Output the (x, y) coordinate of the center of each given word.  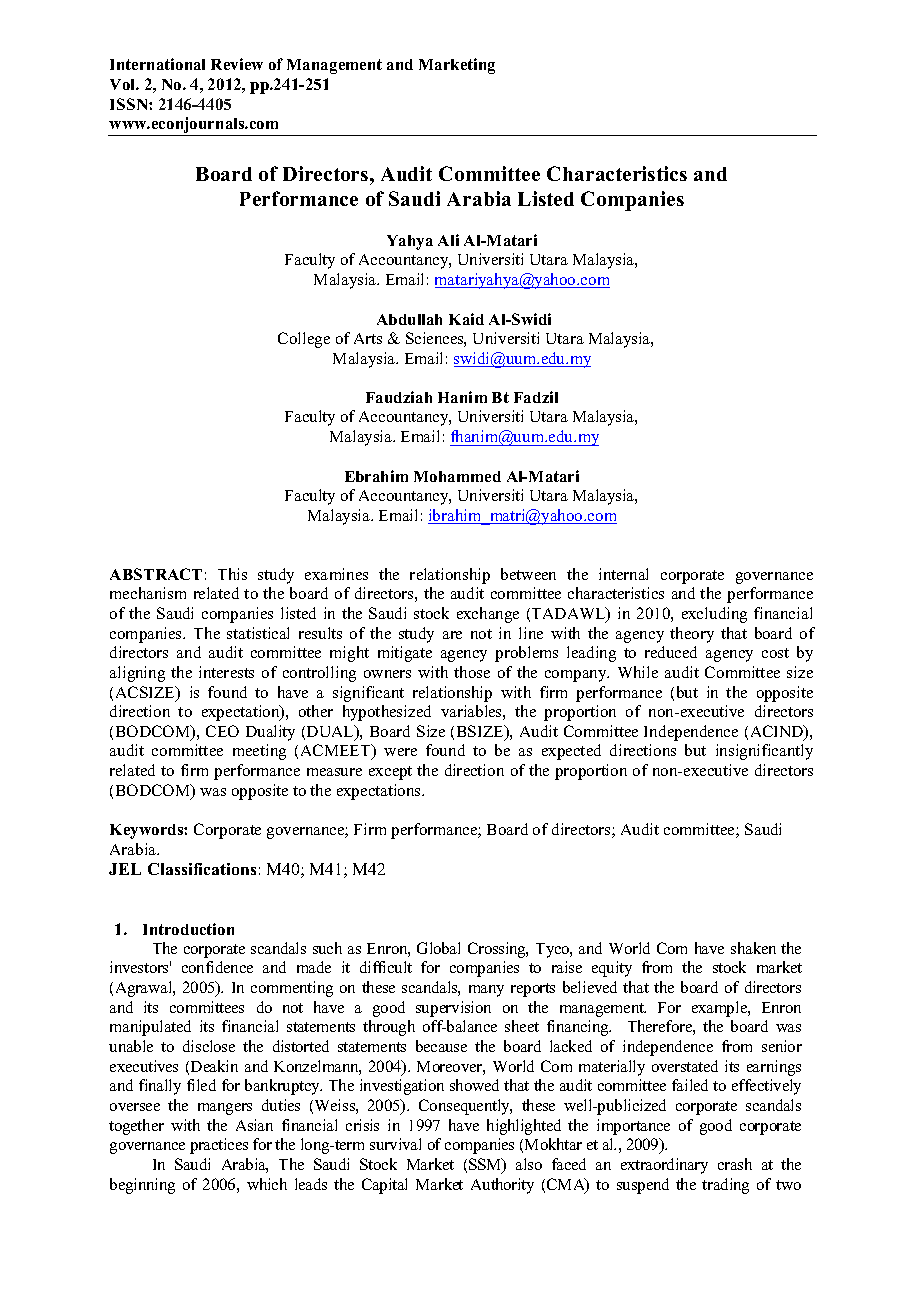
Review (237, 64)
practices (219, 1146)
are (452, 635)
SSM (486, 1165)
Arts (368, 338)
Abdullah (409, 319)
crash (735, 1164)
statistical (258, 633)
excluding (714, 615)
